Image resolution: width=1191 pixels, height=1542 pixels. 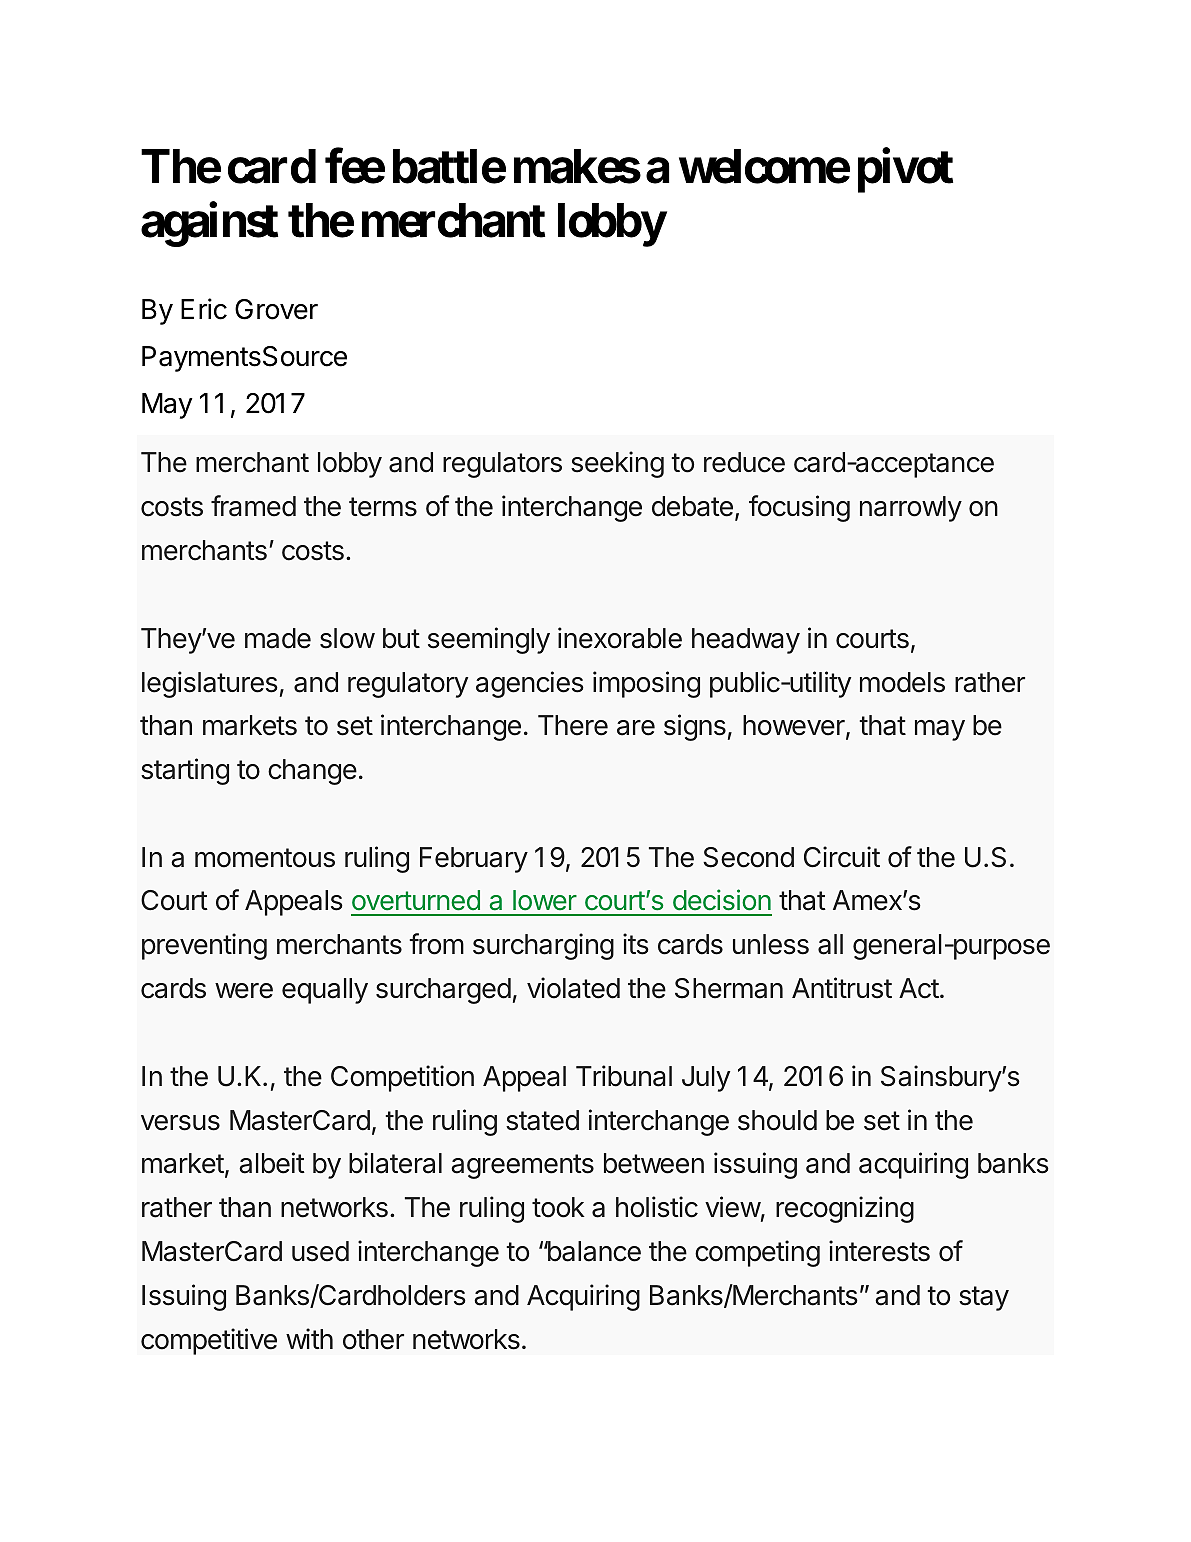 What do you see at coordinates (905, 171) in the screenshot?
I see `pivot` at bounding box center [905, 171].
